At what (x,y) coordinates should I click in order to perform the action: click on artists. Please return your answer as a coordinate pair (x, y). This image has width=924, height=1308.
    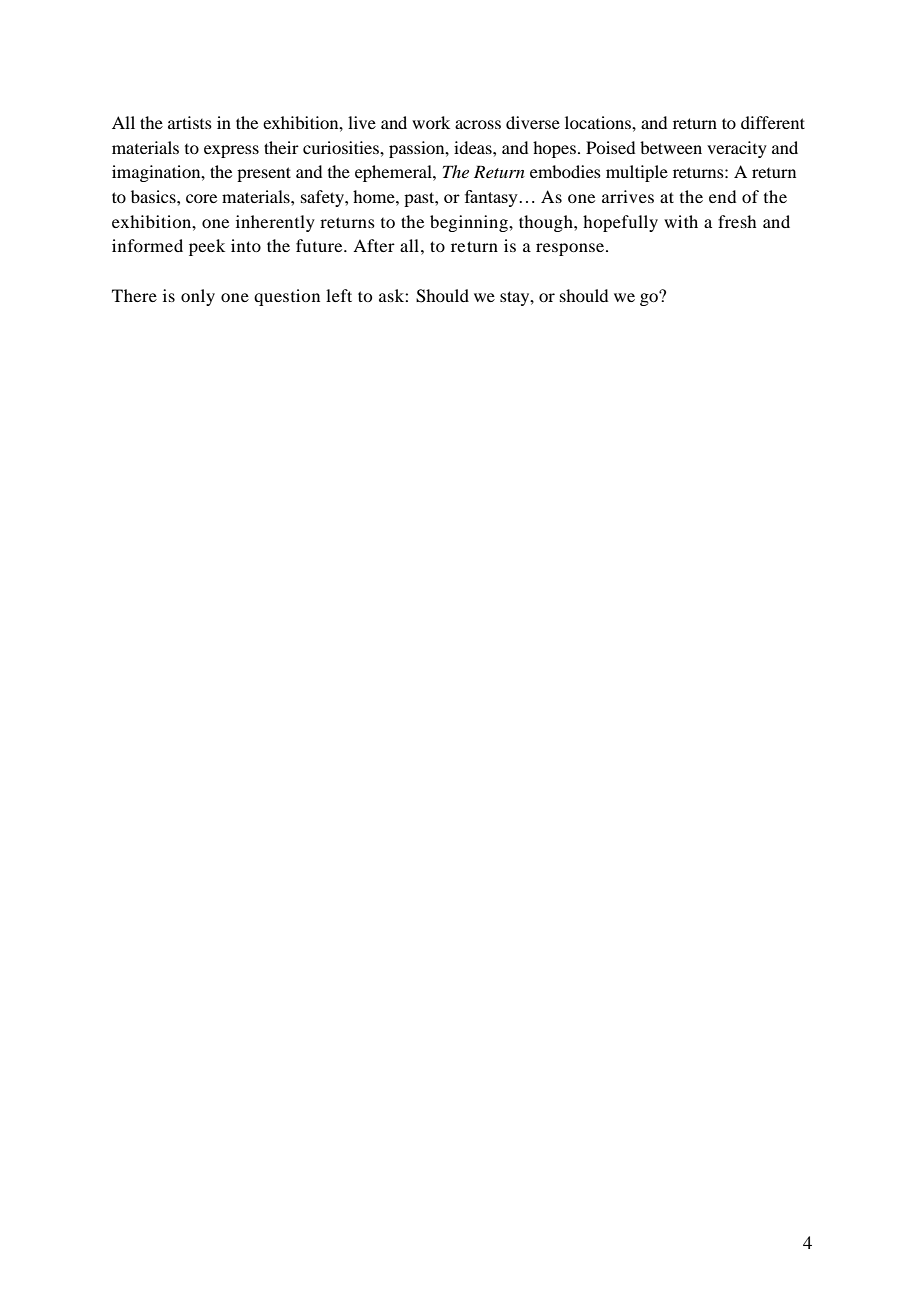
    Looking at the image, I should click on (190, 122).
